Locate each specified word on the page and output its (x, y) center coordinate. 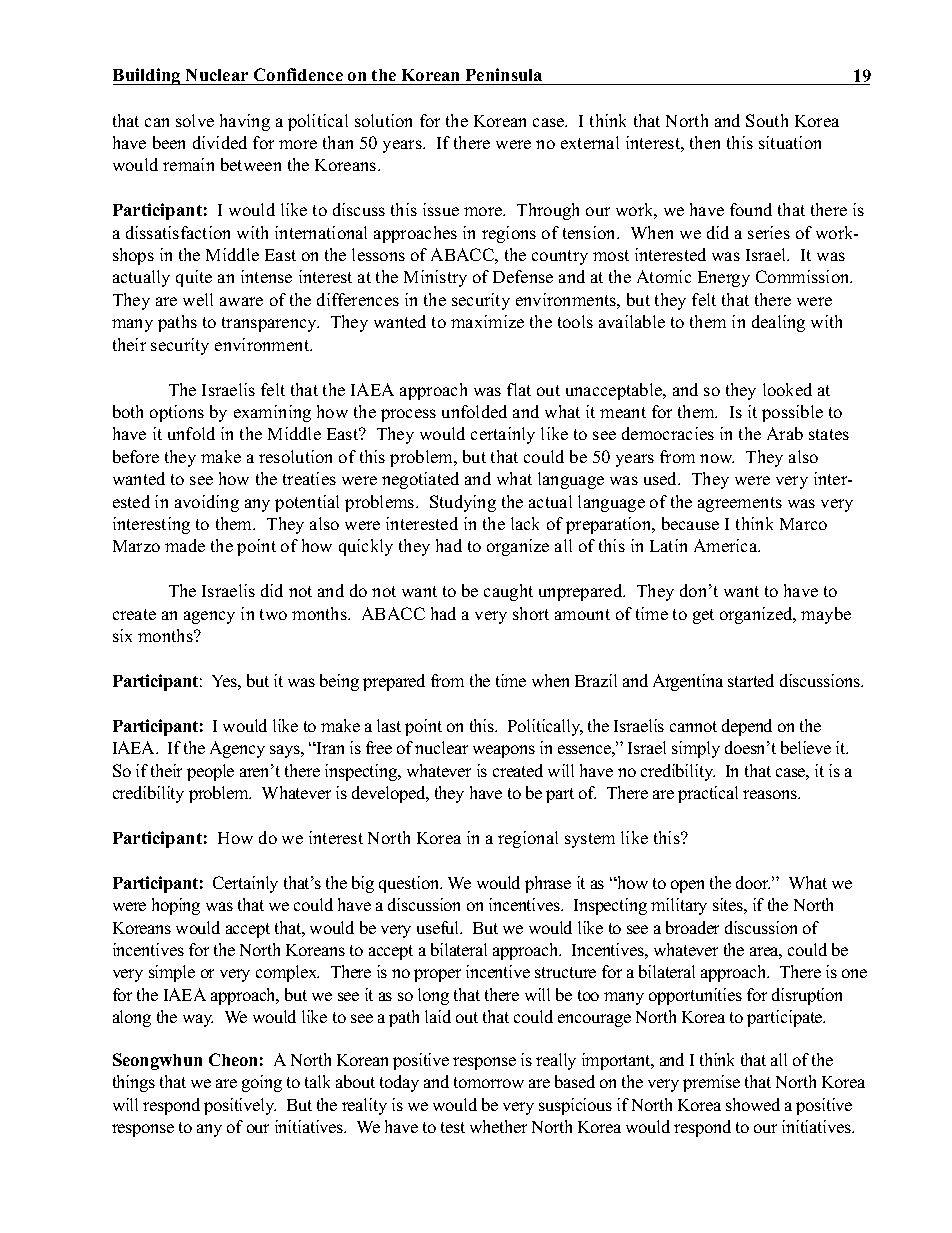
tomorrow (489, 1082)
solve (195, 120)
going (262, 1083)
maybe (826, 615)
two (273, 614)
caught (508, 592)
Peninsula (504, 74)
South (767, 120)
